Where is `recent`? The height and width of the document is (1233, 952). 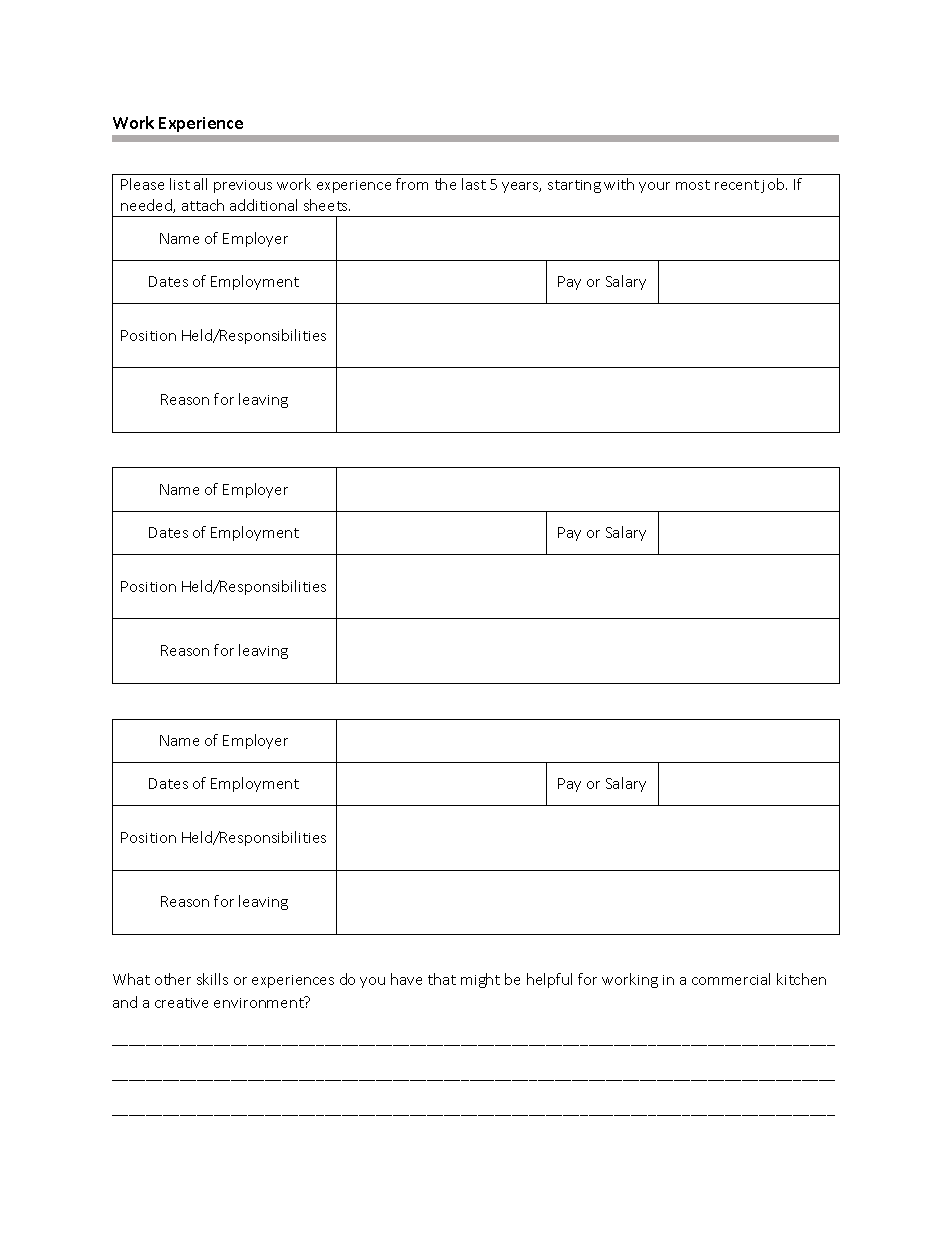 recent is located at coordinates (737, 185).
